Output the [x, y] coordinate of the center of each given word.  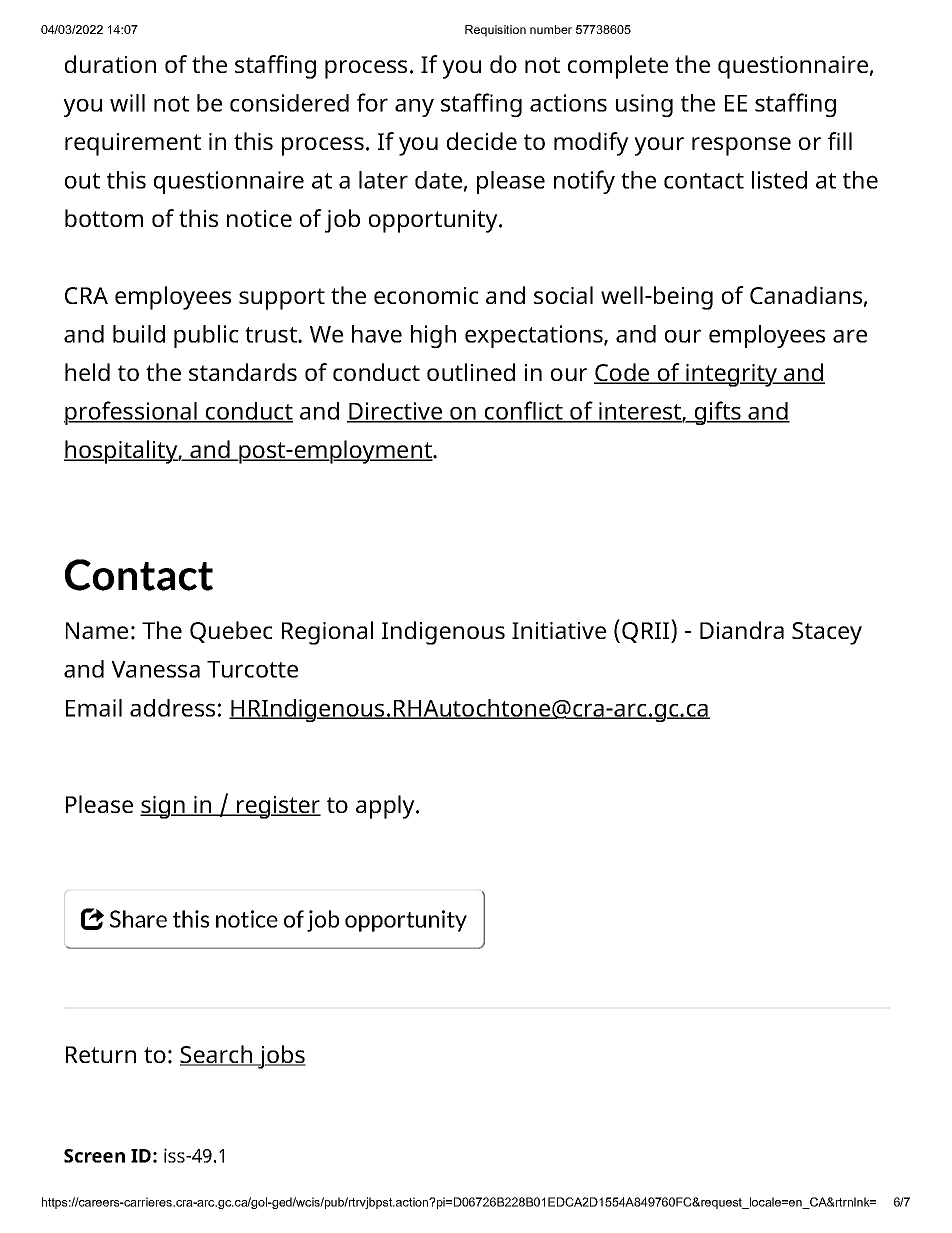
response [741, 146]
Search [217, 1055]
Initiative [559, 630]
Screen [94, 1156]
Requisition [495, 31]
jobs [281, 1057]
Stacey [827, 633]
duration [110, 64]
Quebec [231, 632]
